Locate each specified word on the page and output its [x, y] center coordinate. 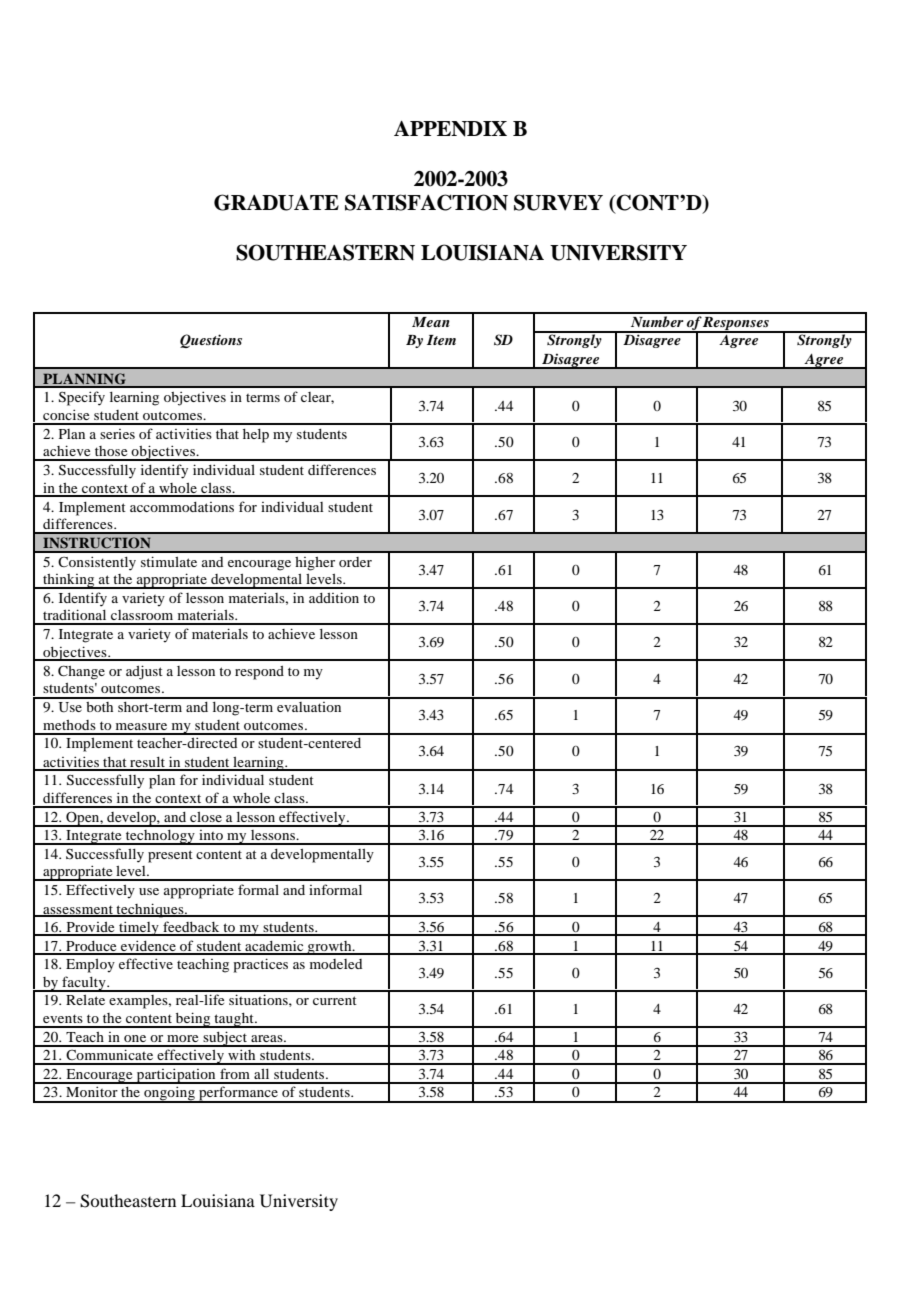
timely [139, 928]
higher [315, 564]
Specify [82, 398]
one [135, 1038]
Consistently [97, 563]
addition [334, 597]
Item [441, 340]
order [355, 562]
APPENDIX [450, 129]
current [335, 1000]
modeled [336, 964]
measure [141, 726]
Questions [211, 341]
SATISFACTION [426, 202]
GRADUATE [276, 202]
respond [259, 673]
